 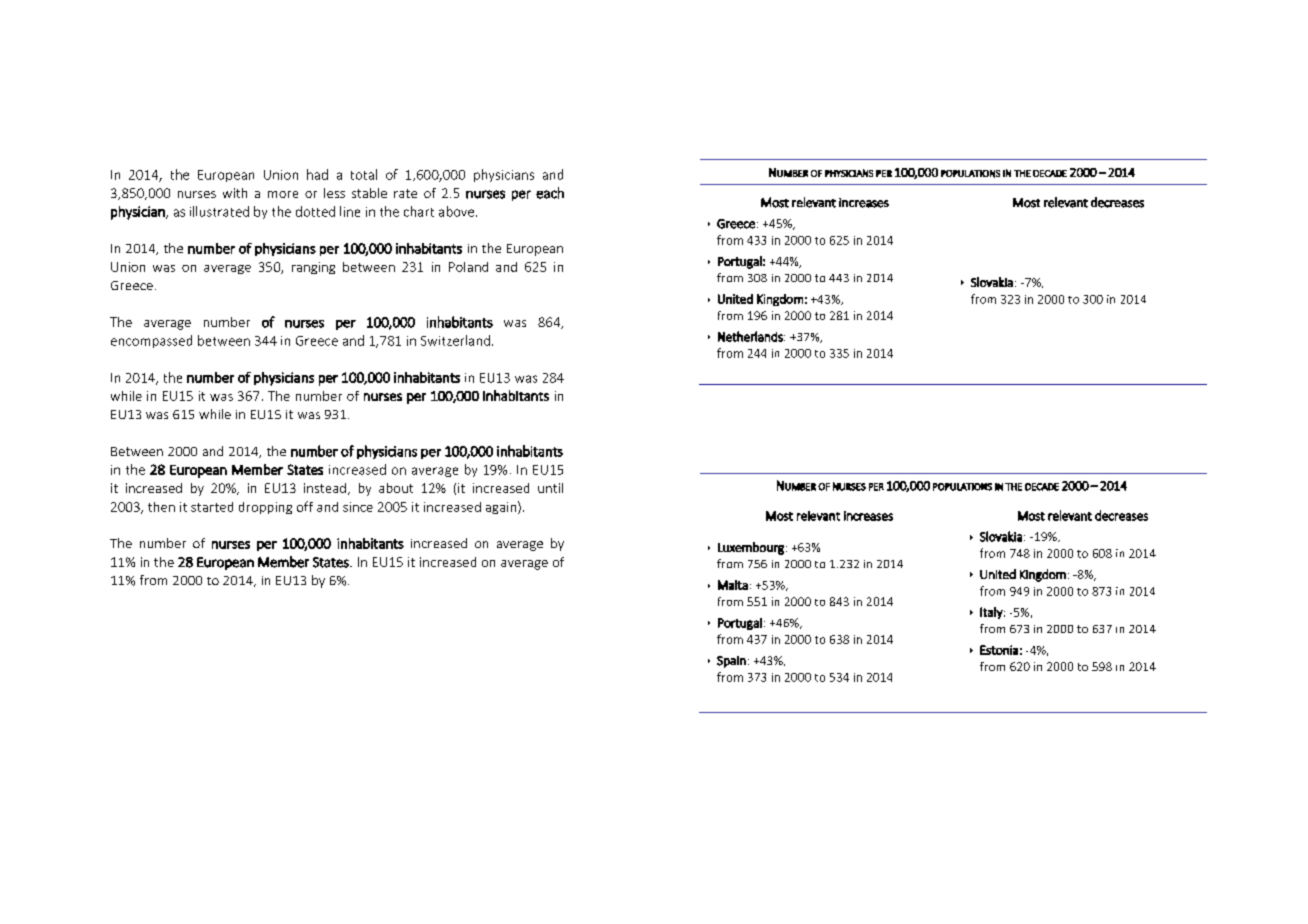 What do you see at coordinates (235, 193) in the document?
I see `with` at bounding box center [235, 193].
